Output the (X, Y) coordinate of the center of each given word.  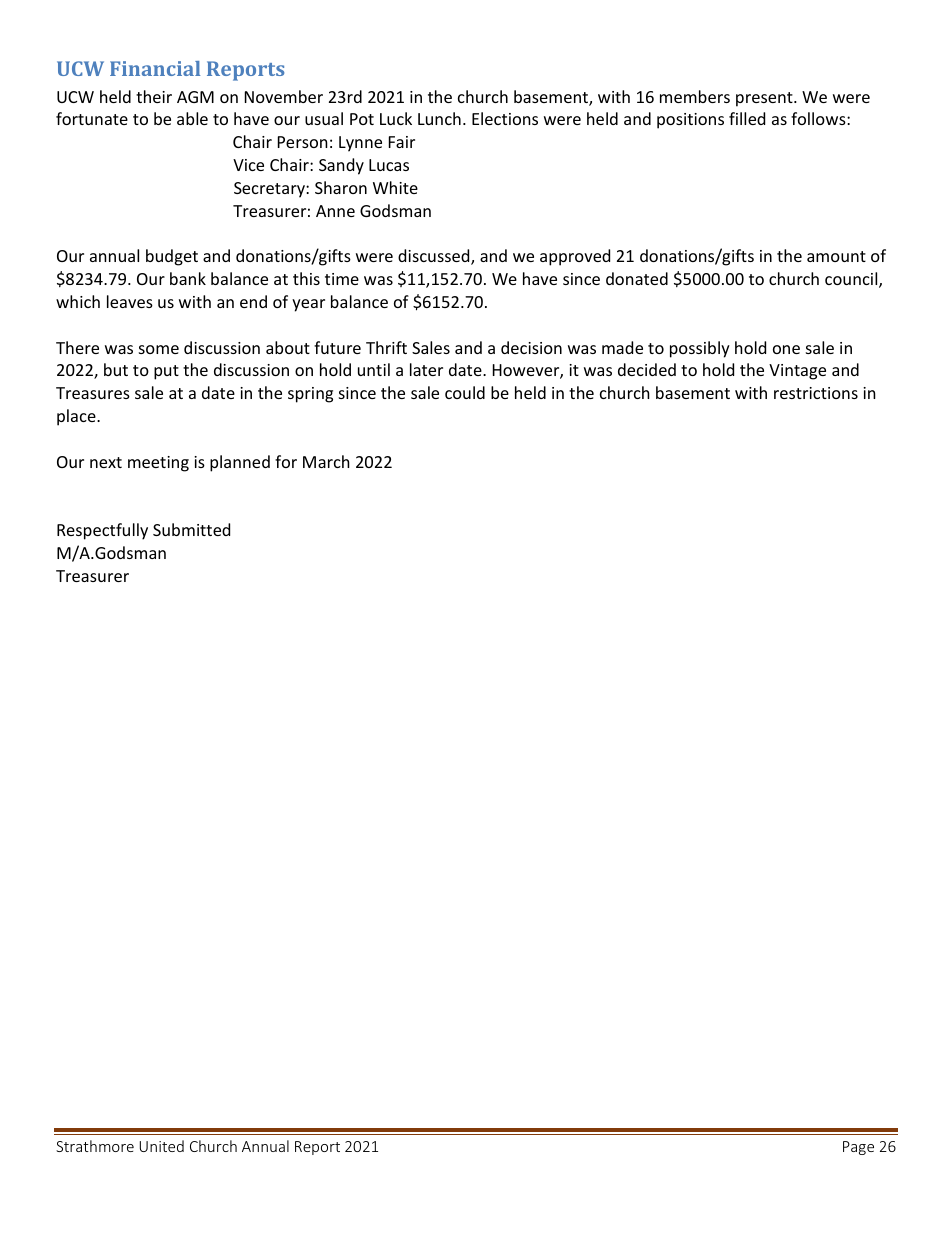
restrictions (816, 393)
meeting (158, 464)
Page (858, 1148)
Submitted (191, 529)
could (465, 392)
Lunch (439, 118)
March (326, 461)
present (765, 99)
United (162, 1146)
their (154, 96)
